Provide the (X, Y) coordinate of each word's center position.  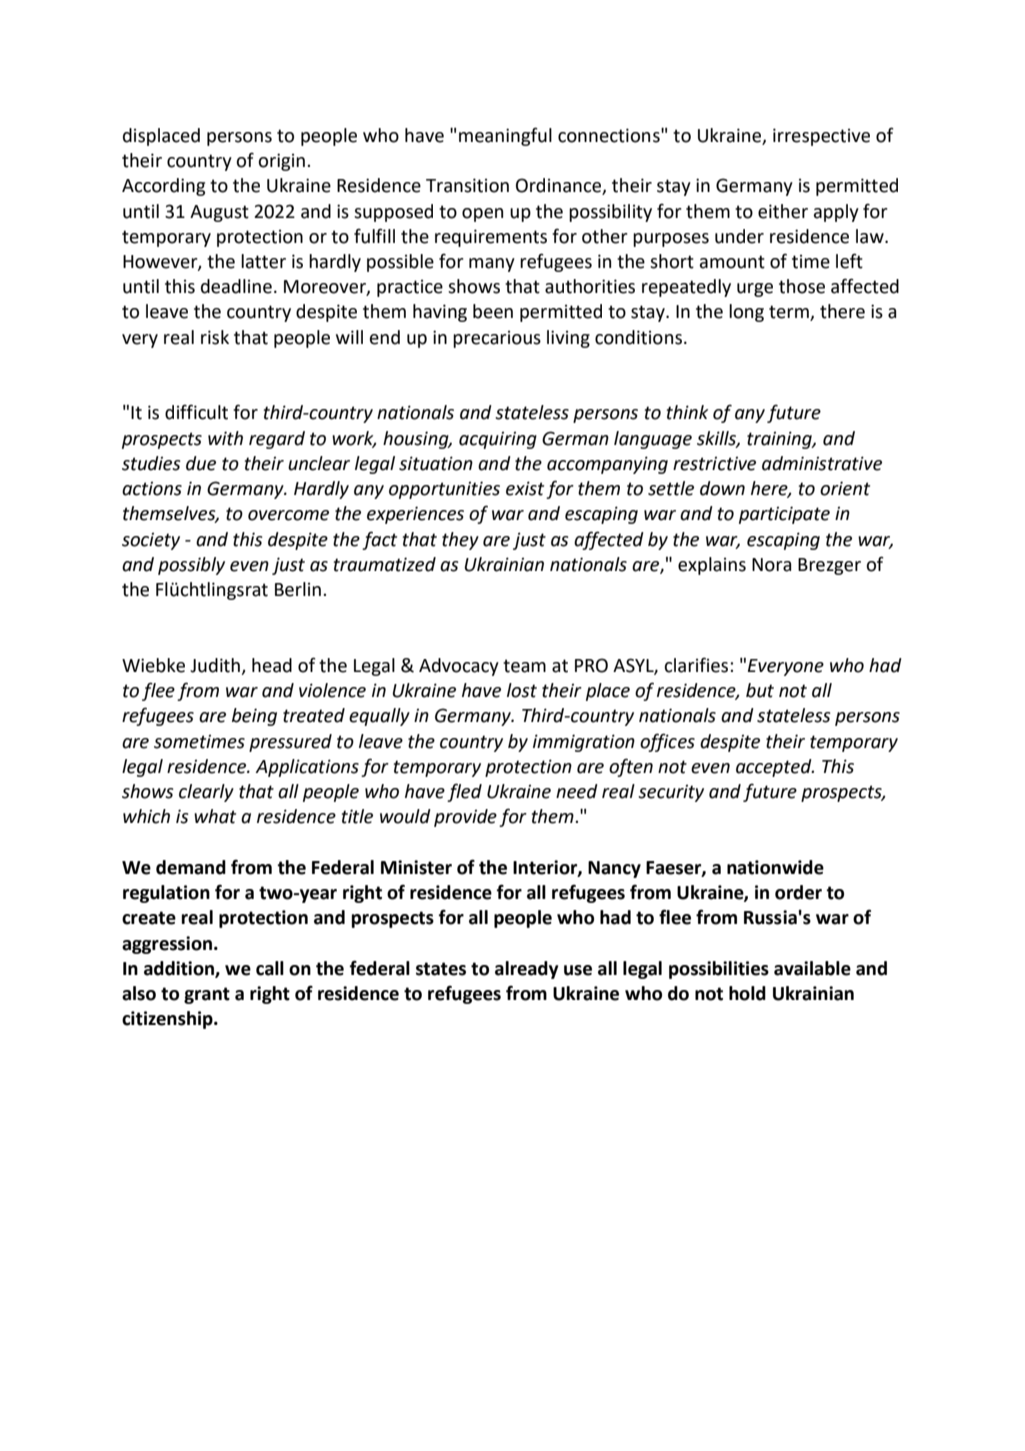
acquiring (498, 440)
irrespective (821, 137)
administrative (822, 463)
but (760, 690)
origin (281, 162)
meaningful (505, 136)
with (225, 438)
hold (747, 993)
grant (207, 995)
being (254, 717)
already (526, 970)
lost (522, 690)
